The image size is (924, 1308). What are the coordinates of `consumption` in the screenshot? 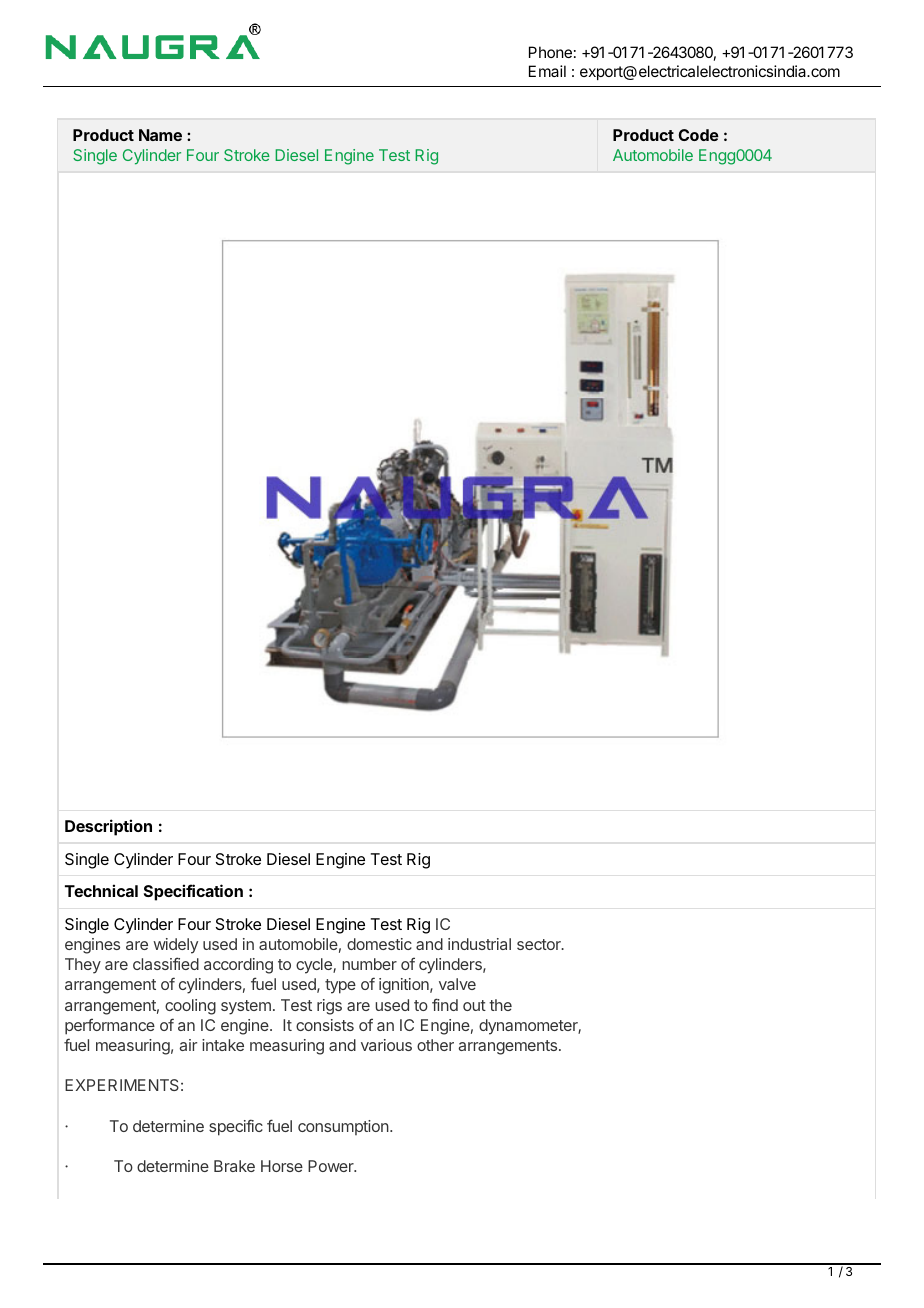 It's located at (343, 1127).
